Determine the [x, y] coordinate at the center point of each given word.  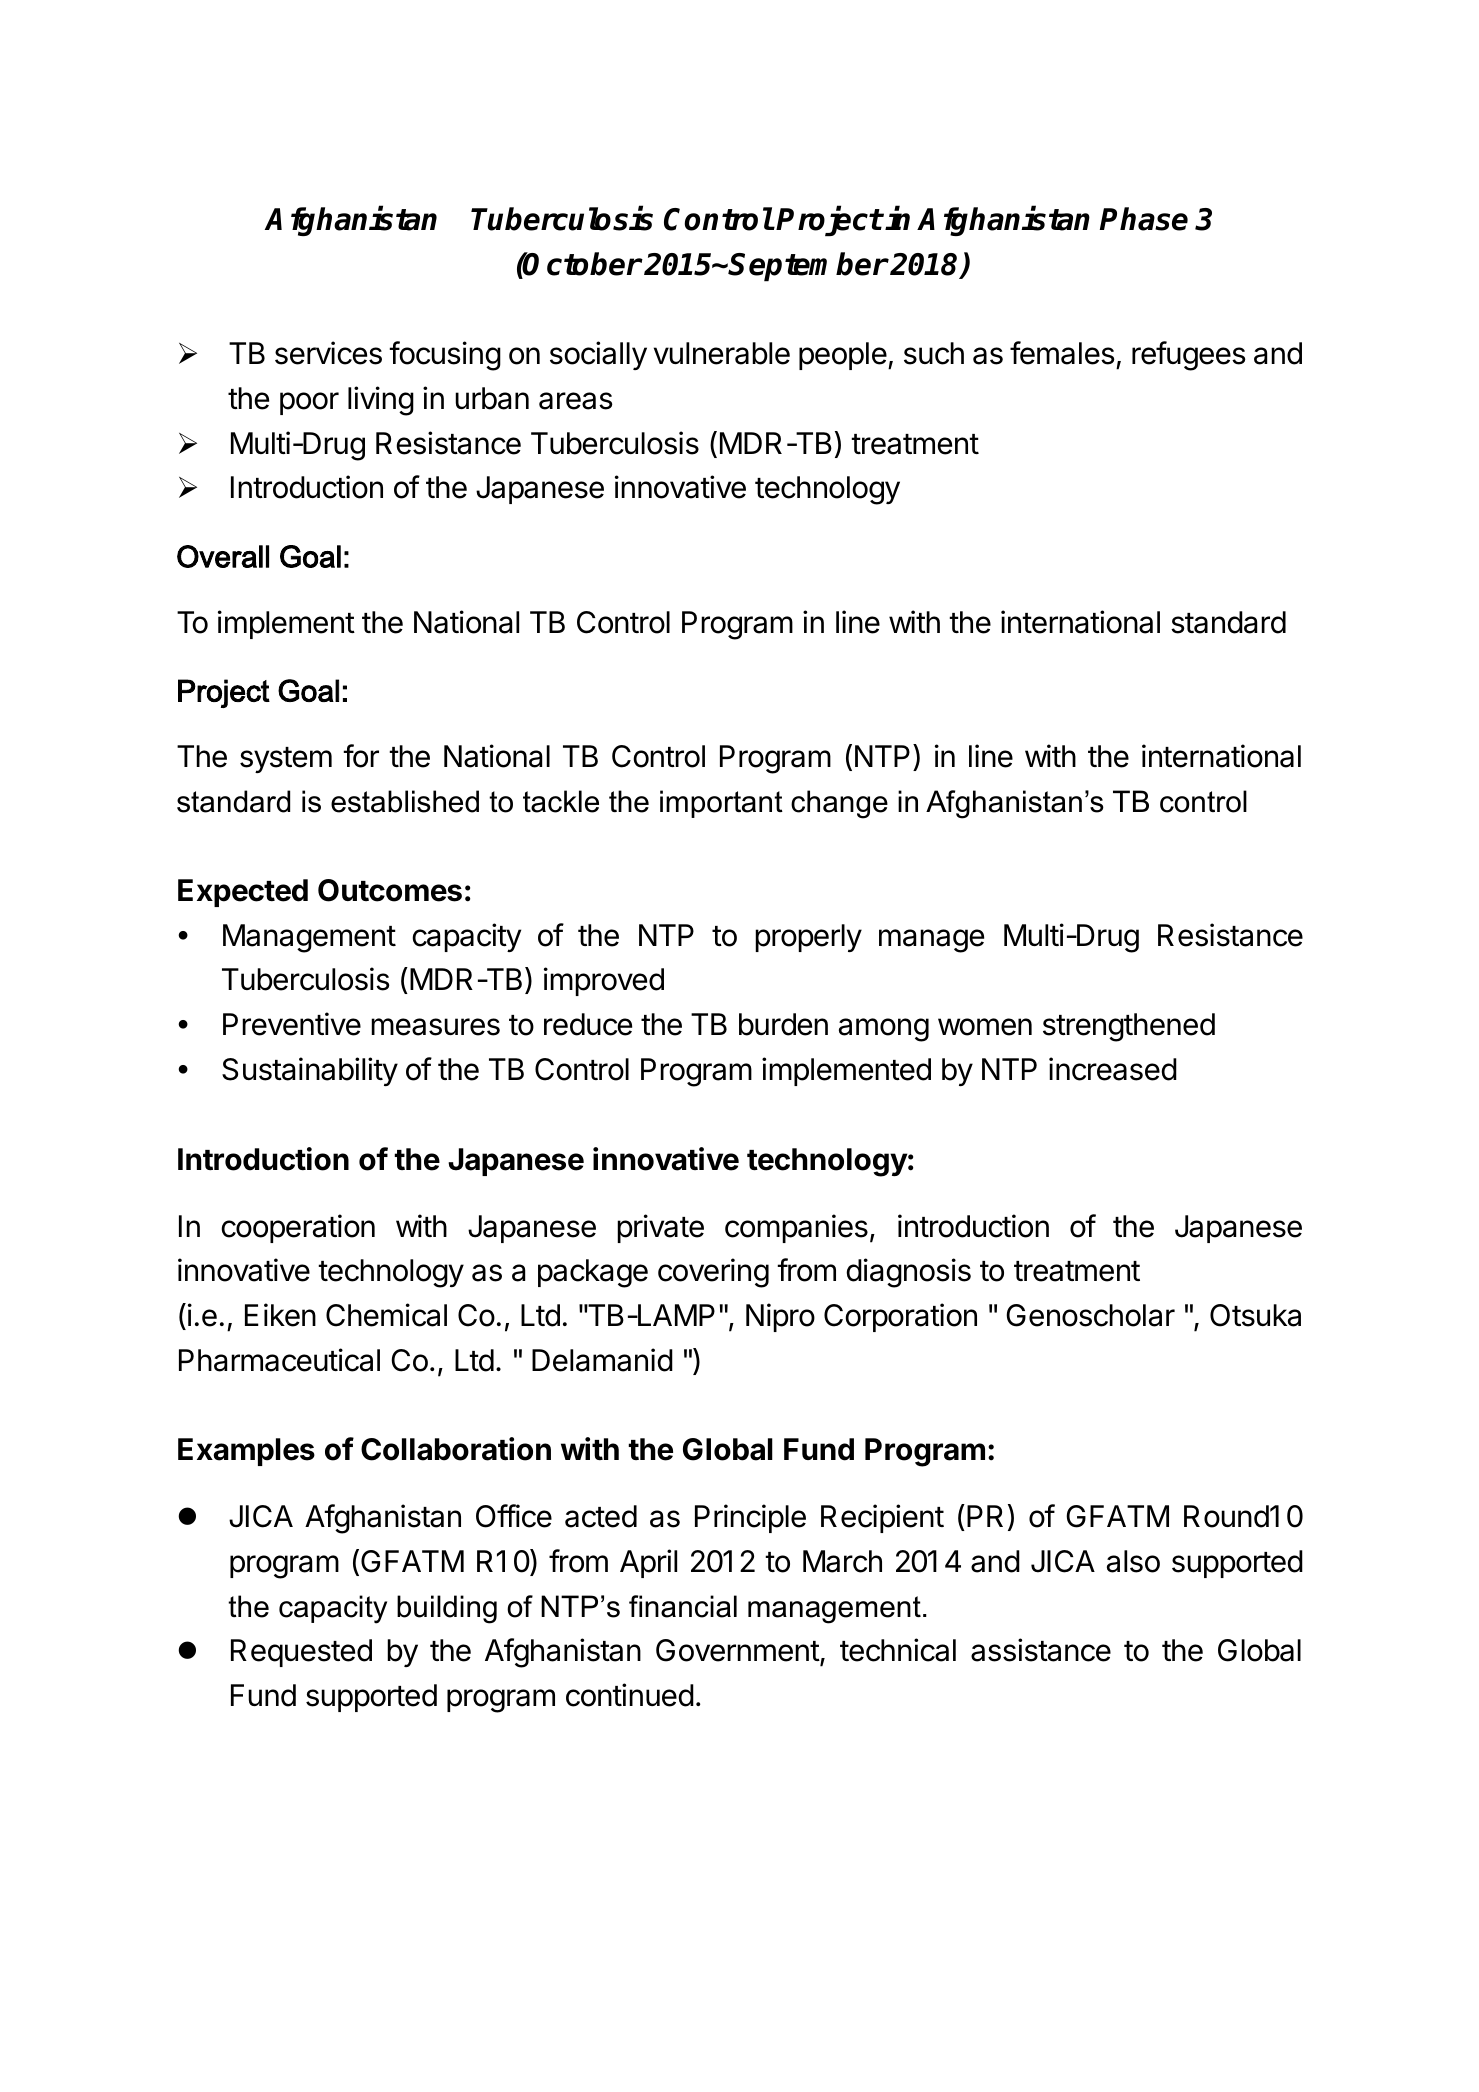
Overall [223, 556]
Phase [1144, 219]
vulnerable [722, 353]
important [721, 804]
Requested [301, 1653]
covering [713, 1273]
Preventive [292, 1024]
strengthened [1129, 1027]
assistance [1041, 1650]
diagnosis [908, 1273]
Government [738, 1652]
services [328, 353]
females [1062, 353]
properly [808, 938]
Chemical [386, 1315]
